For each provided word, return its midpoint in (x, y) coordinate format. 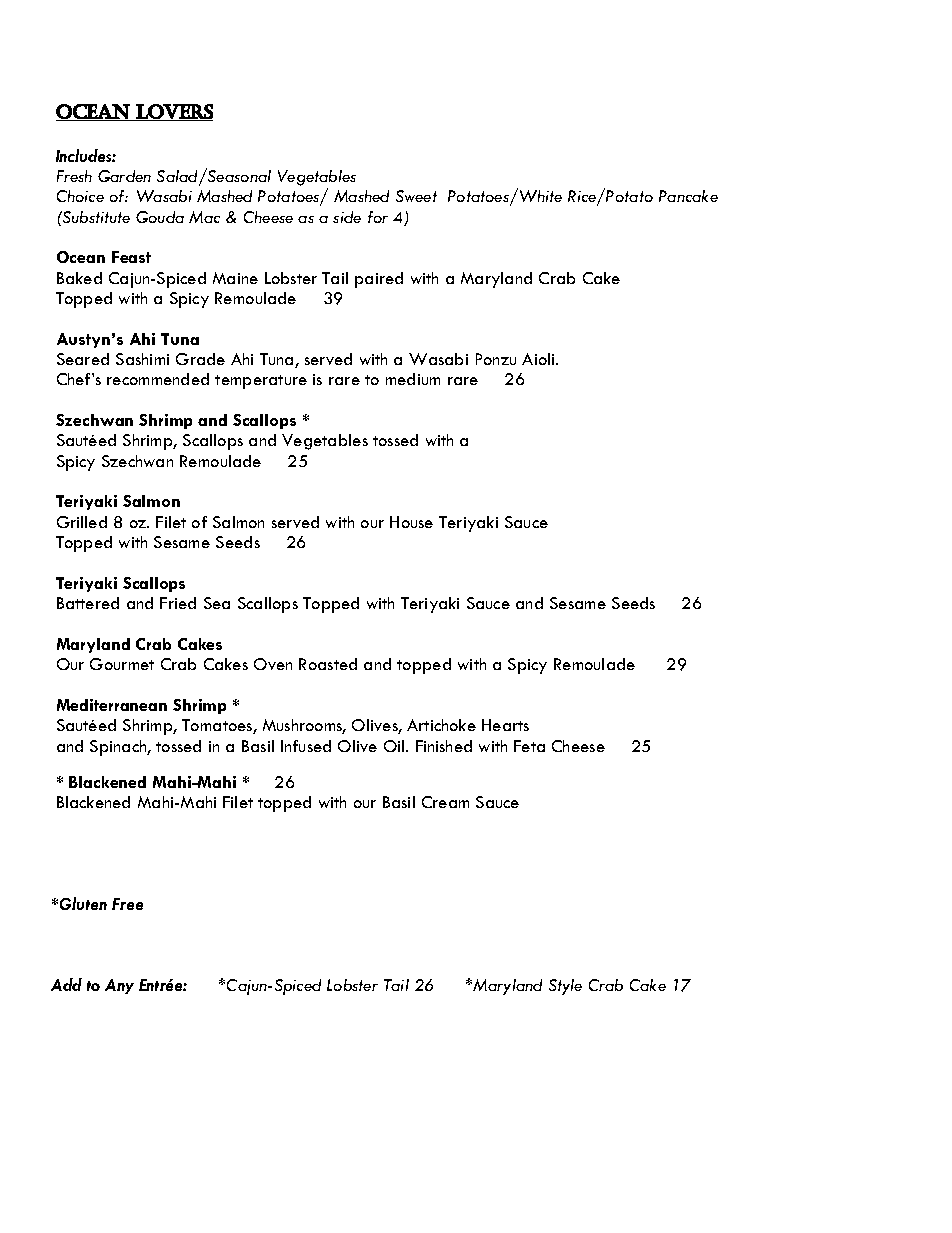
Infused (306, 746)
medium (413, 379)
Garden (124, 176)
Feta (529, 746)
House (411, 522)
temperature (261, 382)
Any (119, 986)
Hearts (505, 725)
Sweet (416, 196)
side (347, 217)
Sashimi (142, 359)
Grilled (82, 522)
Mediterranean (112, 705)
